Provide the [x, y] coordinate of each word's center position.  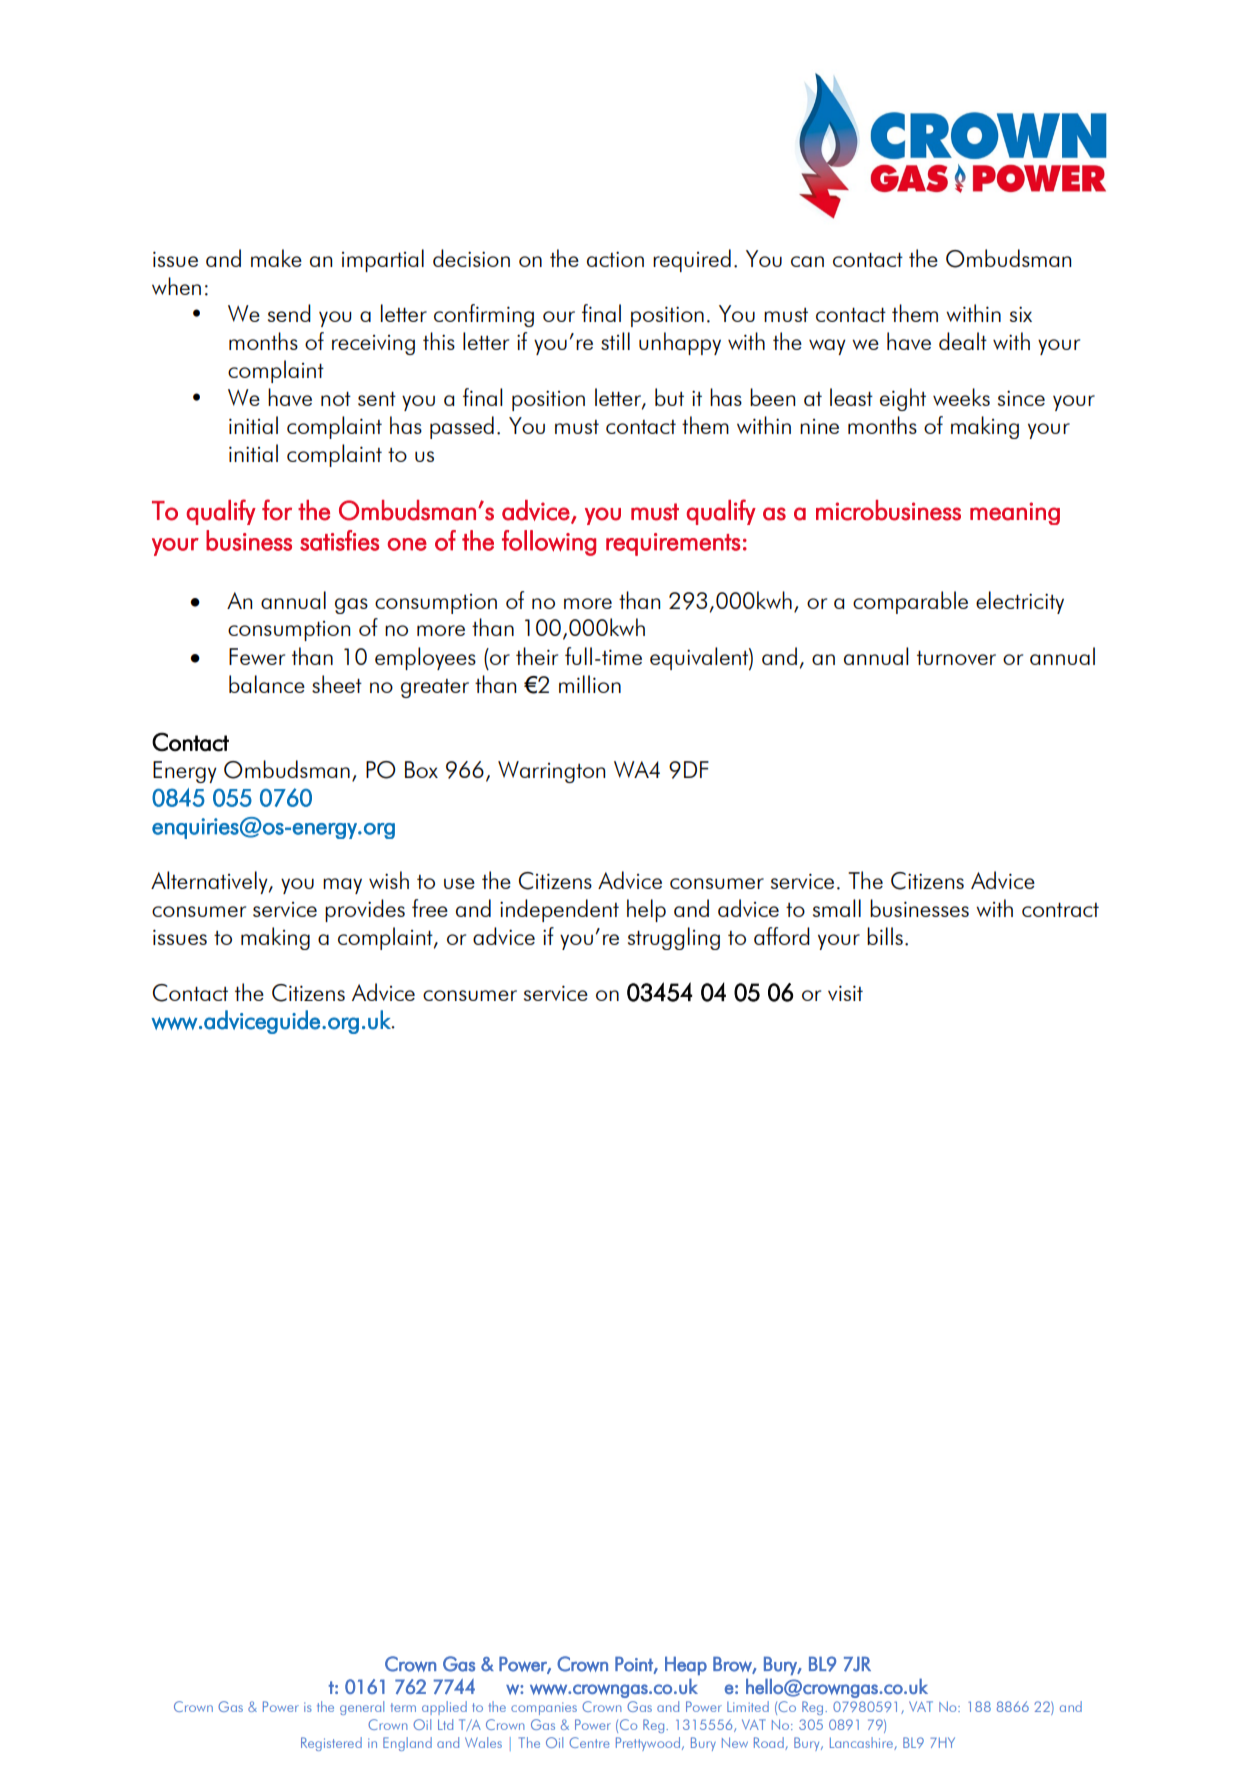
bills [885, 936]
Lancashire [862, 1743]
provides [365, 910]
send [289, 313]
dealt [963, 341]
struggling [674, 938]
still [615, 341]
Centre [589, 1742]
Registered [331, 1744]
